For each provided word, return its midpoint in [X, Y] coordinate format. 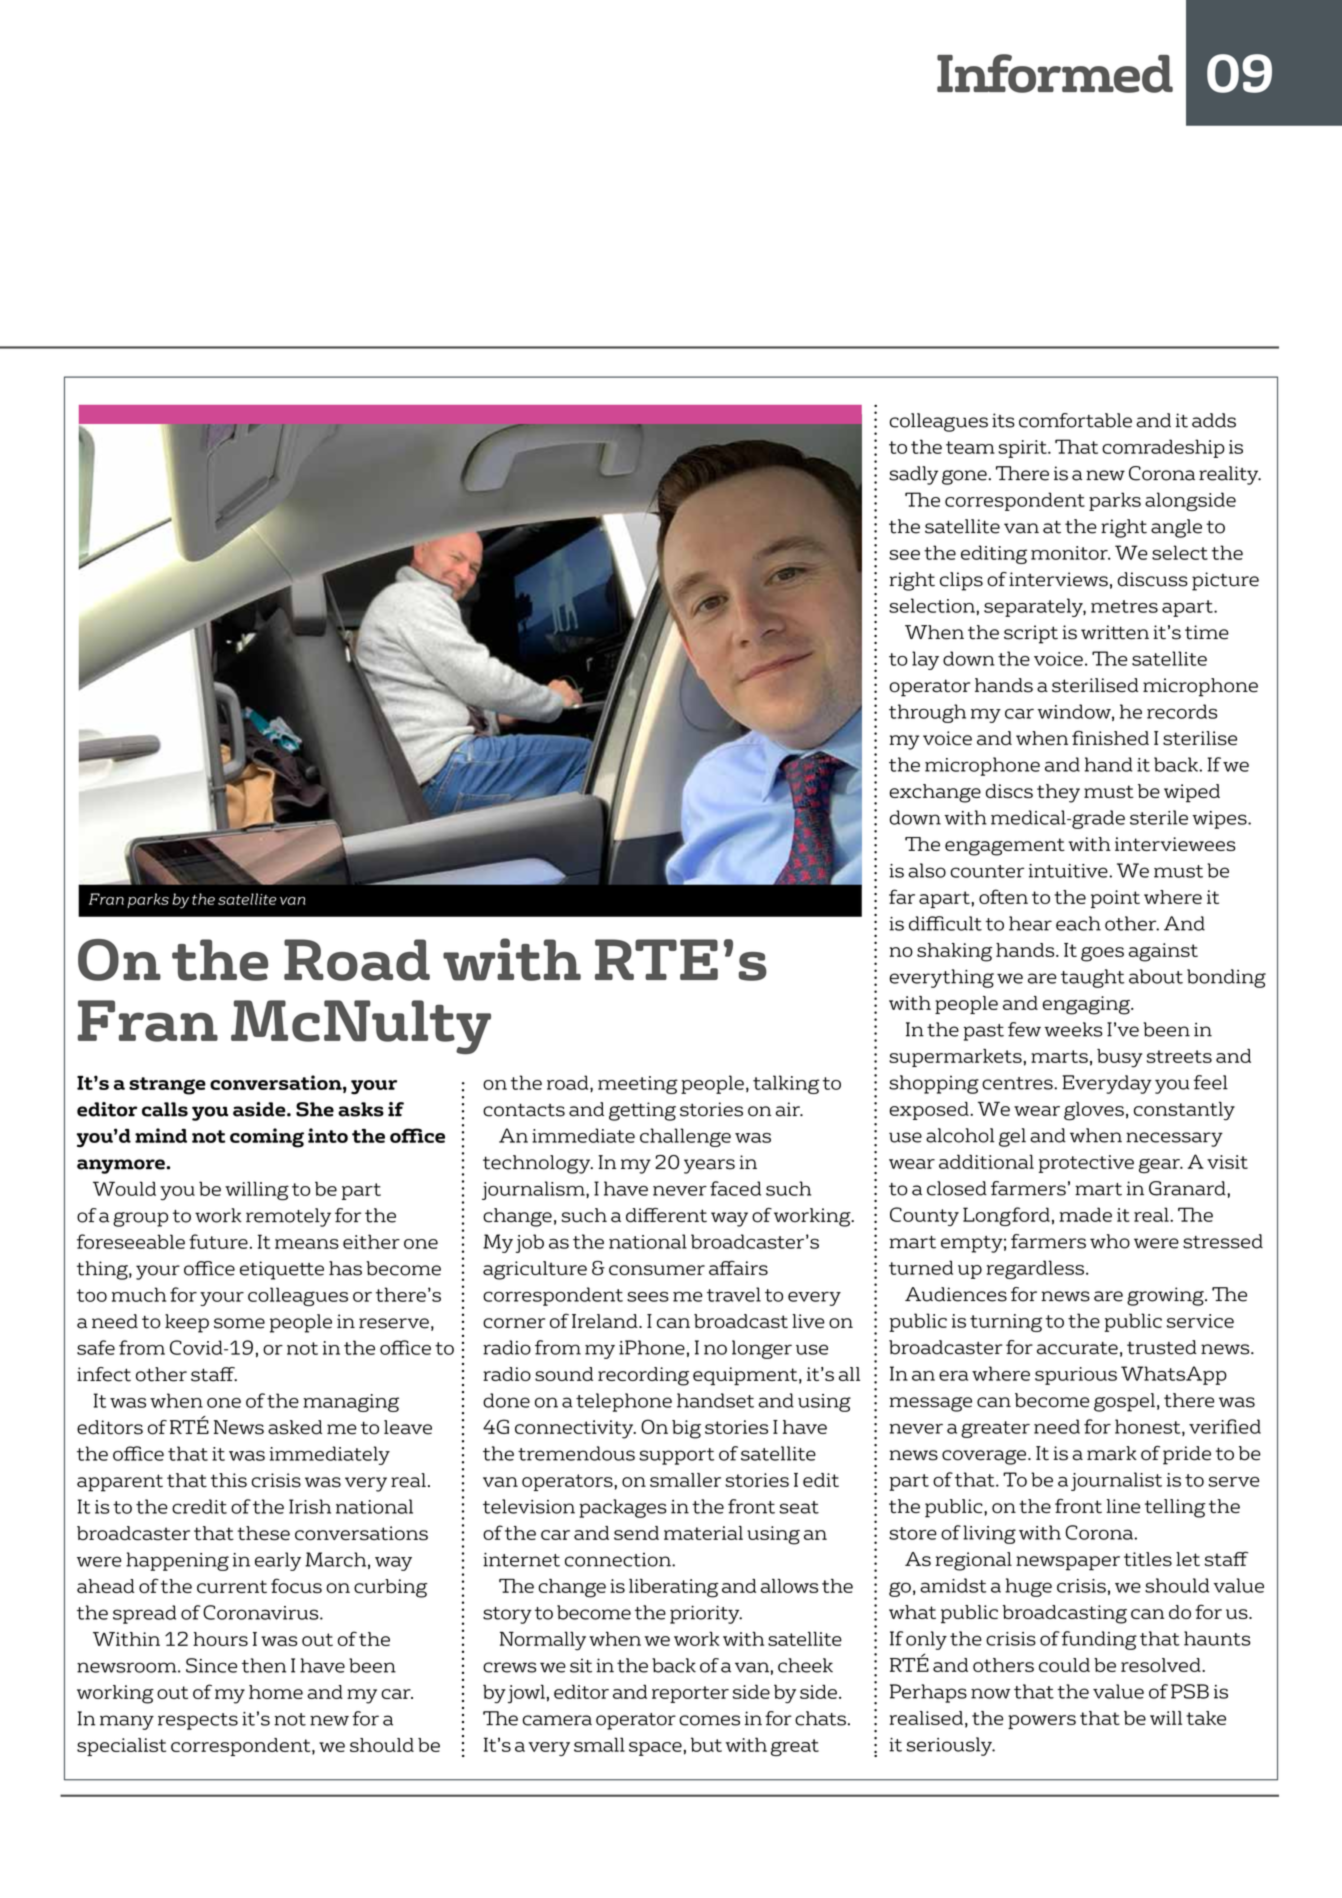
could [1064, 1665]
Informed [1055, 73]
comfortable [1075, 420]
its [1003, 420]
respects [198, 1721]
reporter [690, 1694]
